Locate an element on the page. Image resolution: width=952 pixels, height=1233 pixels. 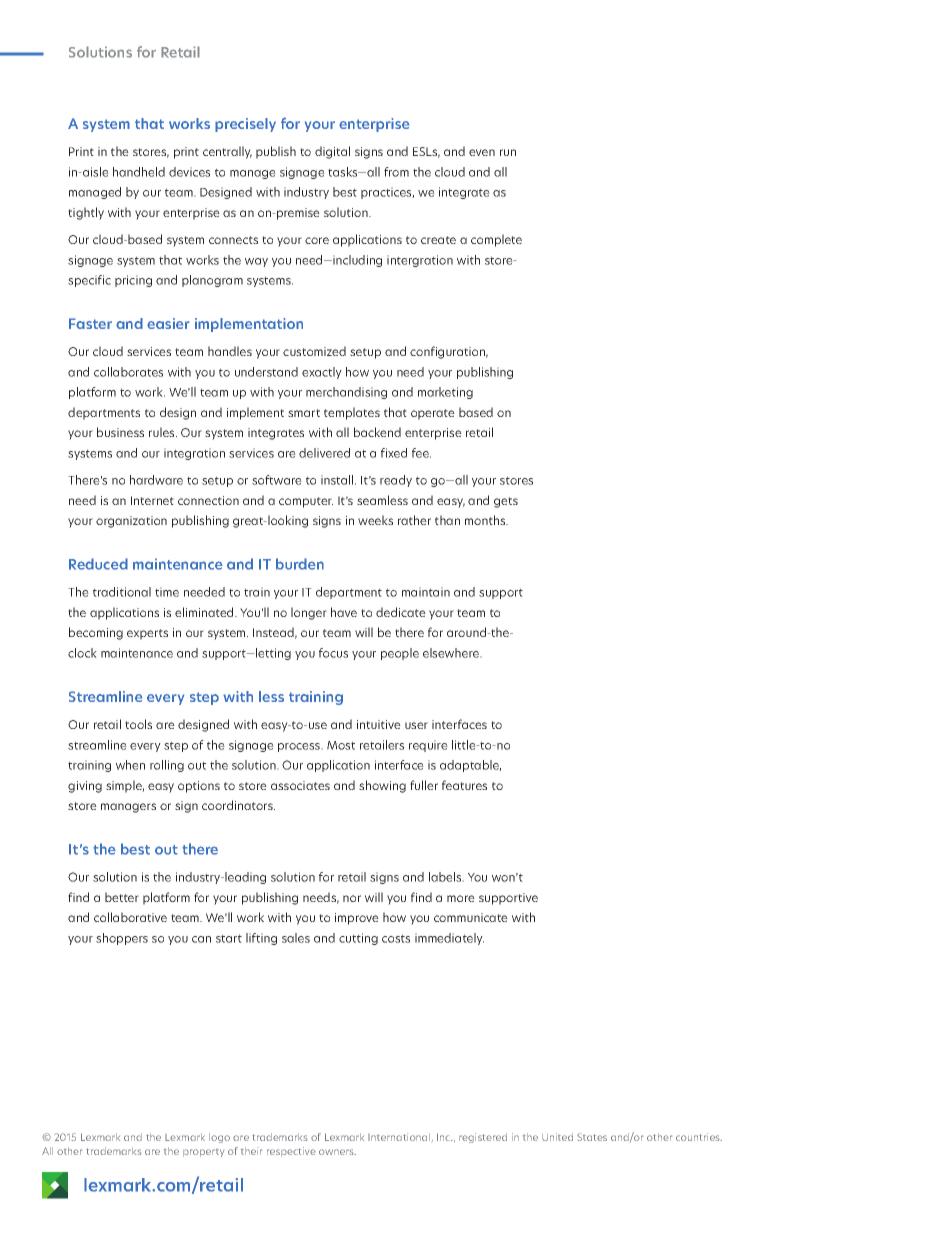
owners is located at coordinates (337, 1152).
